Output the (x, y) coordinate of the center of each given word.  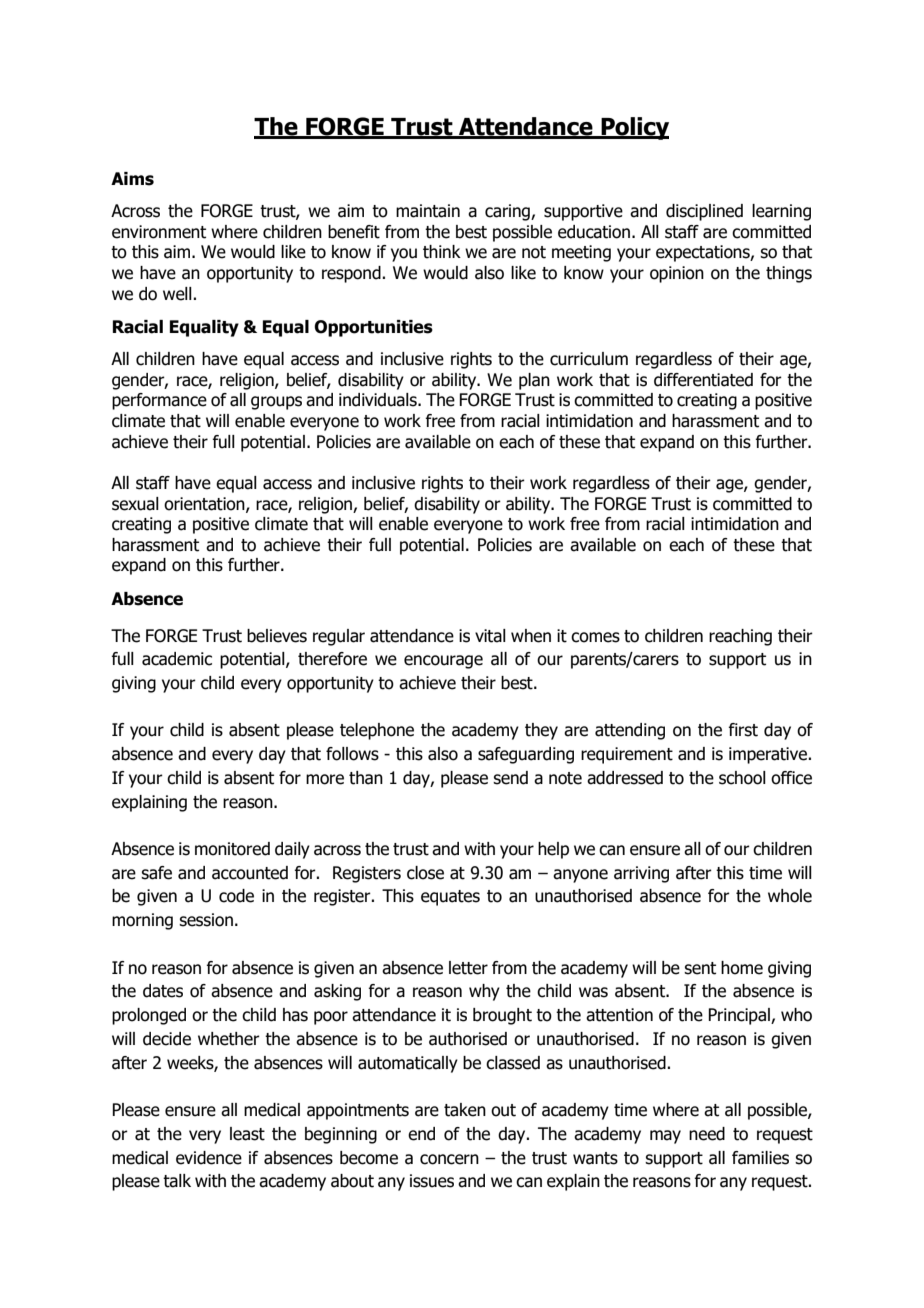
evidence (209, 1158)
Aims (132, 179)
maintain (428, 211)
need (707, 1134)
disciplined (704, 212)
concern (449, 1159)
